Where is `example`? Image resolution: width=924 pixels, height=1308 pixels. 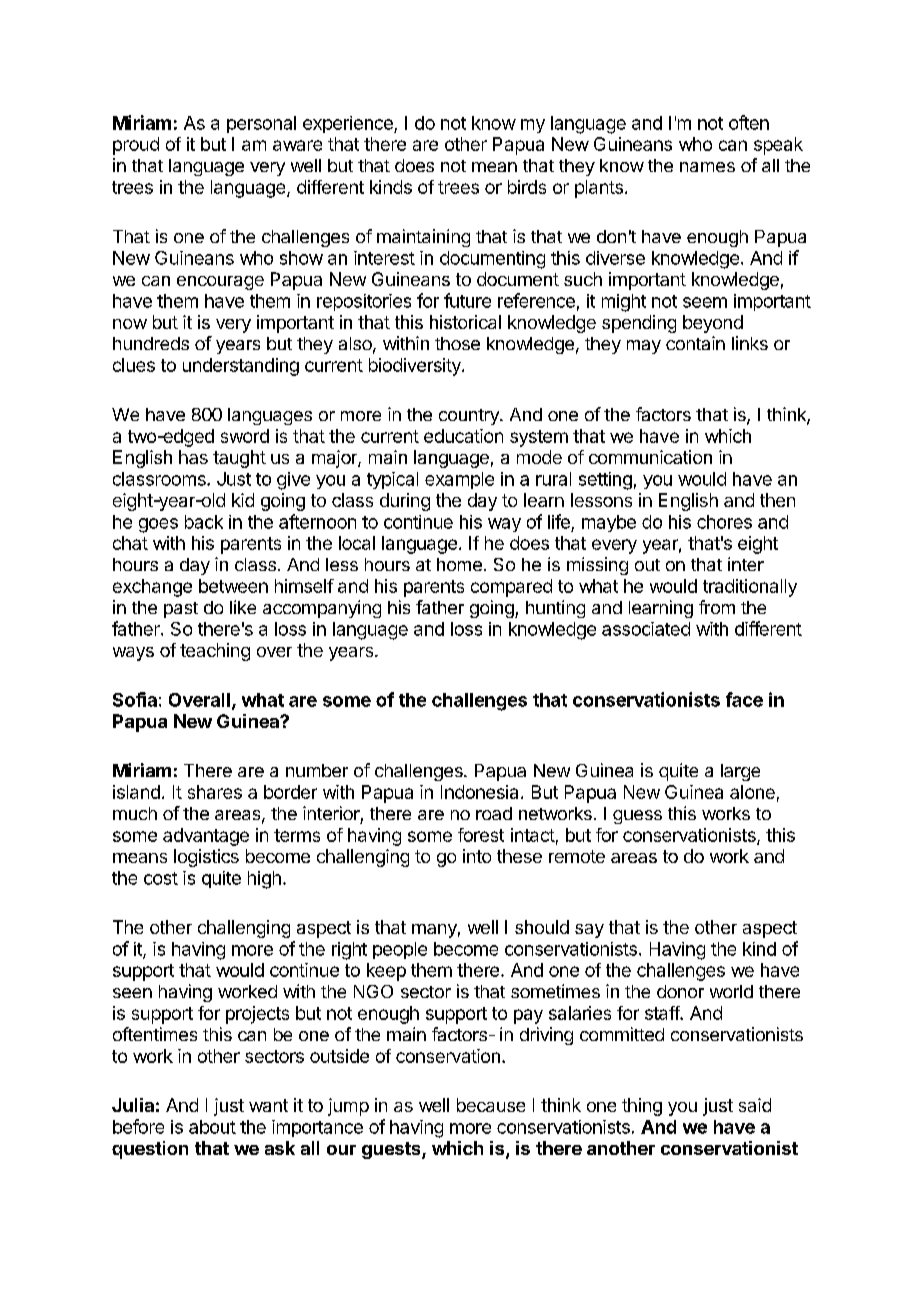
example is located at coordinates (459, 480).
